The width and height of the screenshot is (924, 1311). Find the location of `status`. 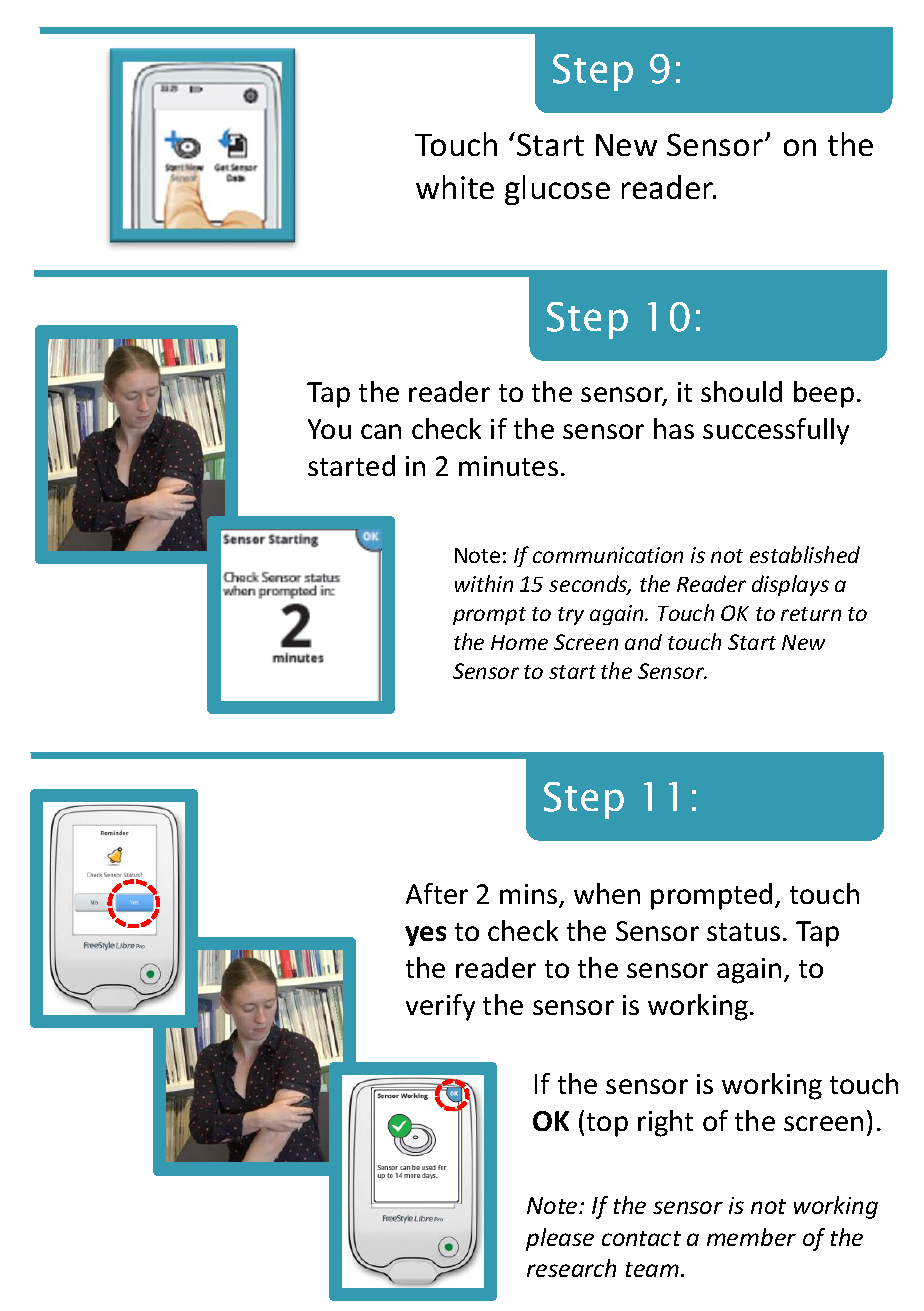

status is located at coordinates (743, 932).
